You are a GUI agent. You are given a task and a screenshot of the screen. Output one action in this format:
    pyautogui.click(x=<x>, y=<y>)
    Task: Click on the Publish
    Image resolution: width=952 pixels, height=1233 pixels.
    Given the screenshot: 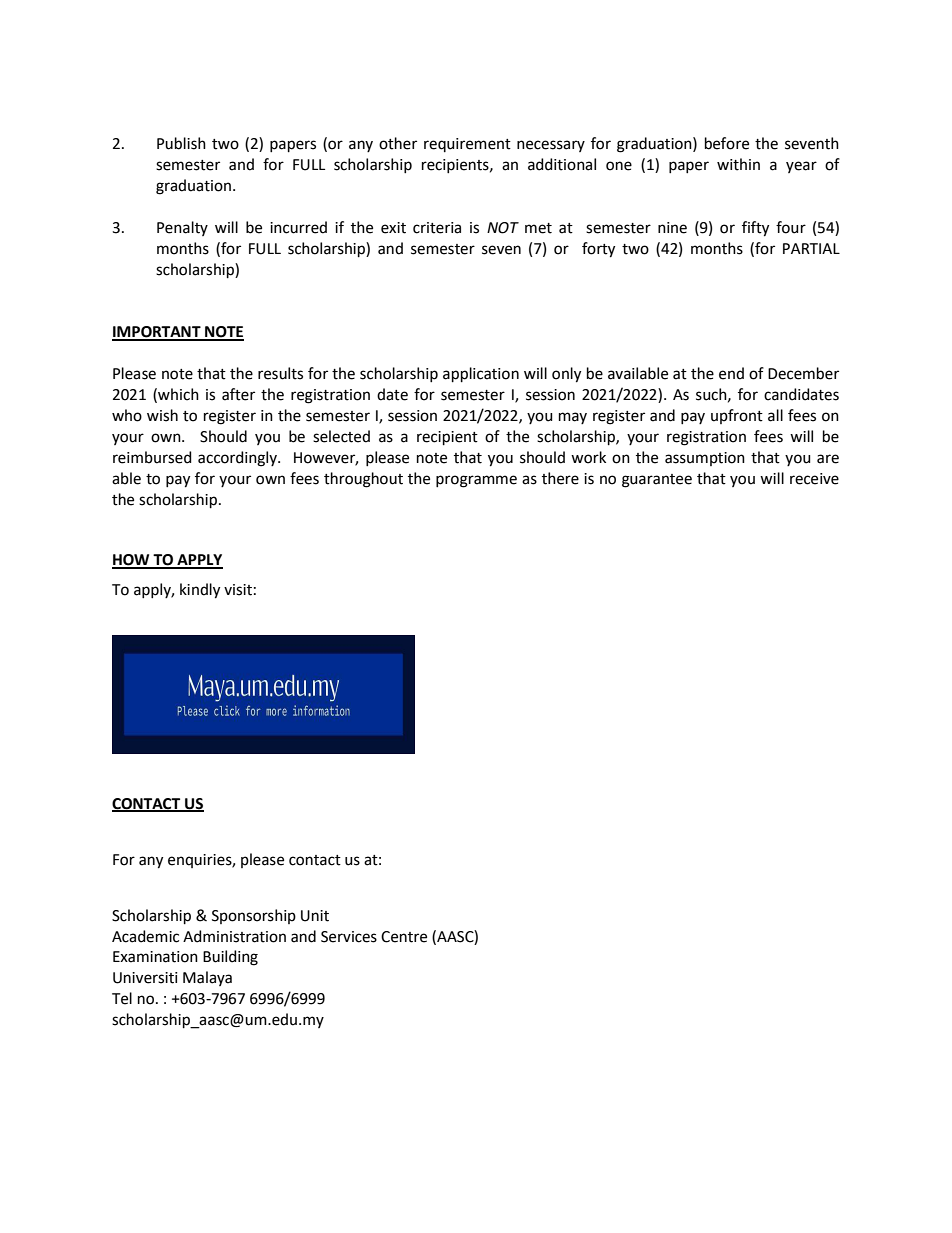 What is the action you would take?
    pyautogui.click(x=181, y=143)
